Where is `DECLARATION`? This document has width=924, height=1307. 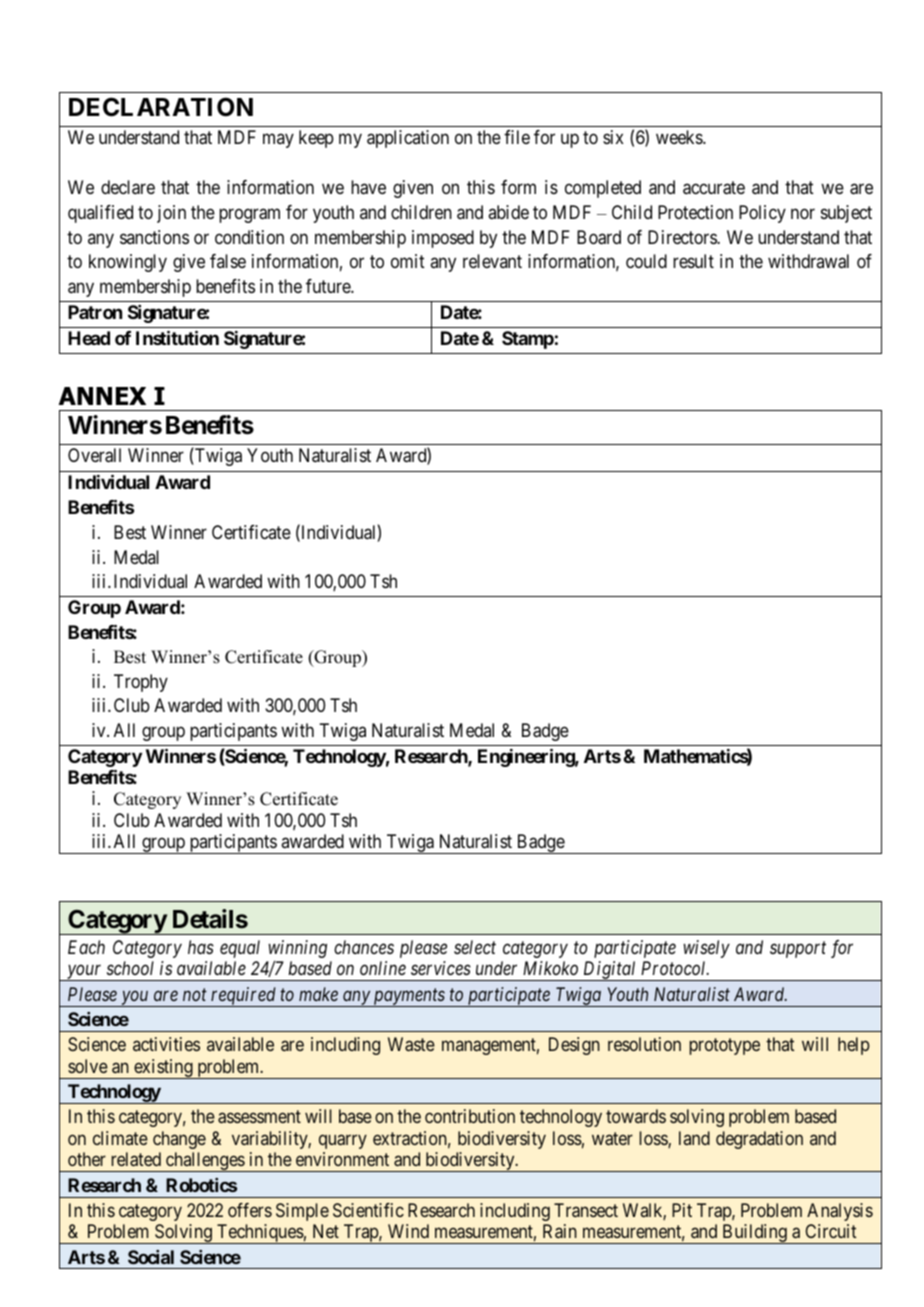 DECLARATION is located at coordinates (161, 107).
